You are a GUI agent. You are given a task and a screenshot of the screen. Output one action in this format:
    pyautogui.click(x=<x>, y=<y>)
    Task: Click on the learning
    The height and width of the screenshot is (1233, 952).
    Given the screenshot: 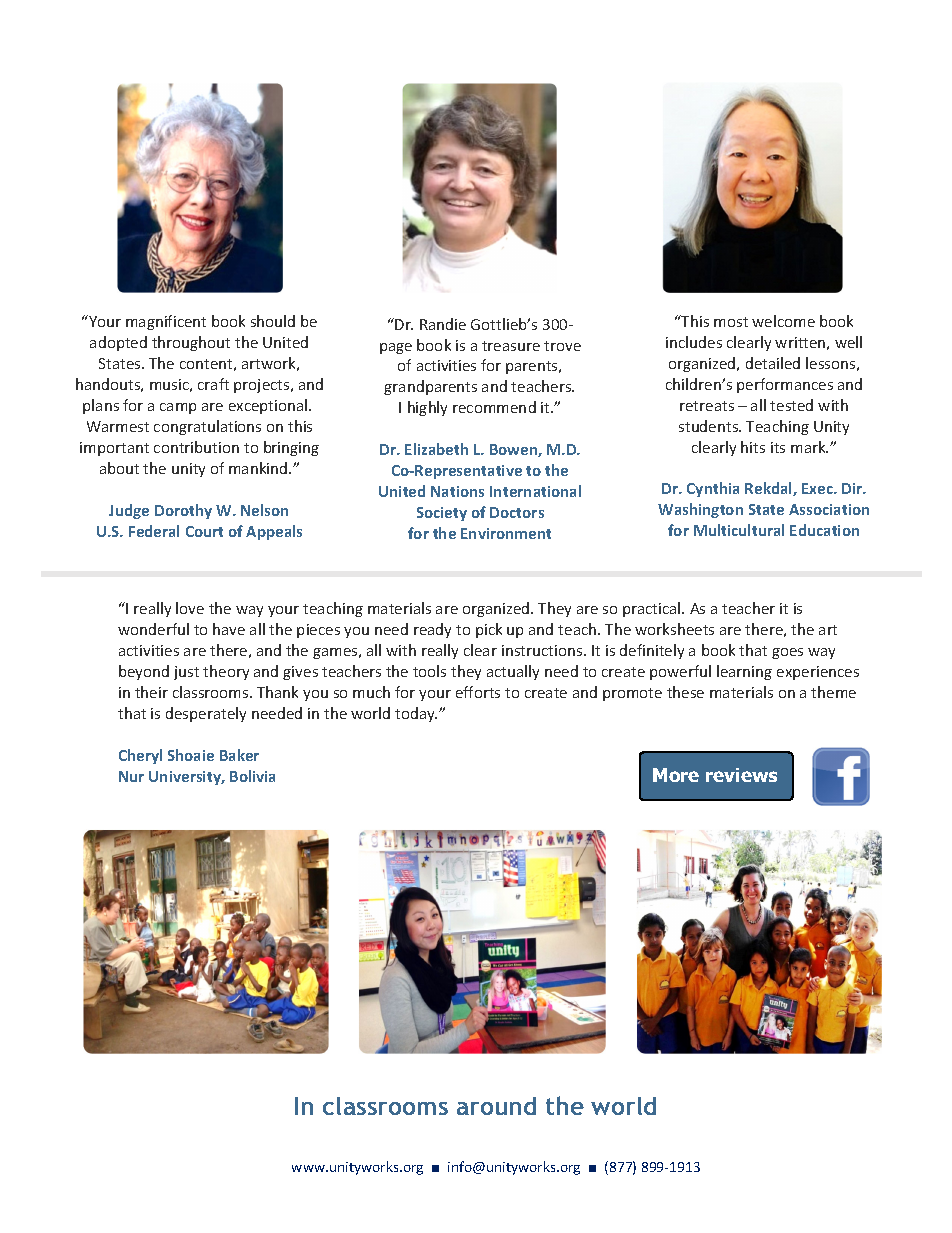 What is the action you would take?
    pyautogui.click(x=744, y=672)
